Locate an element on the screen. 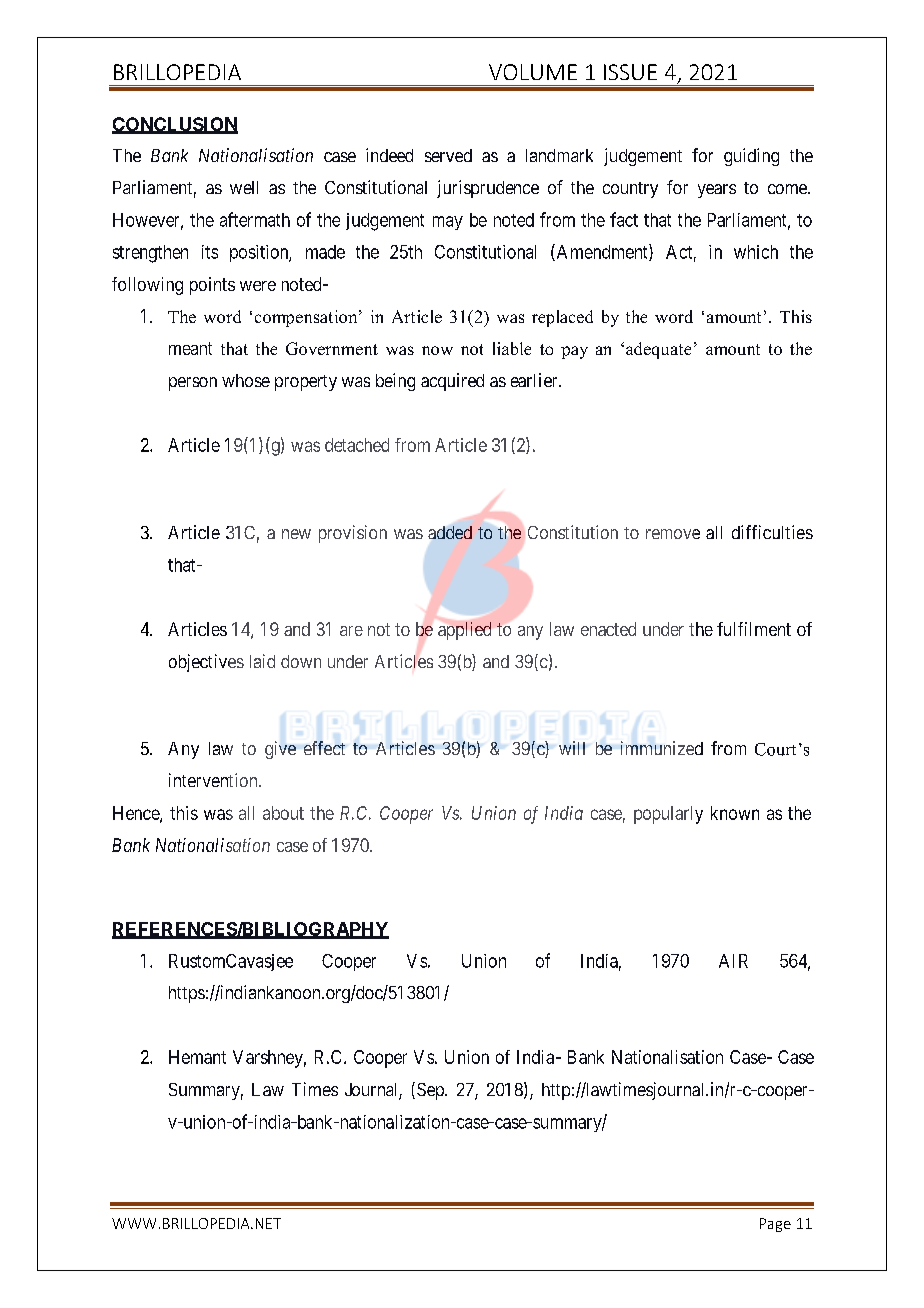  applied is located at coordinates (464, 631).
